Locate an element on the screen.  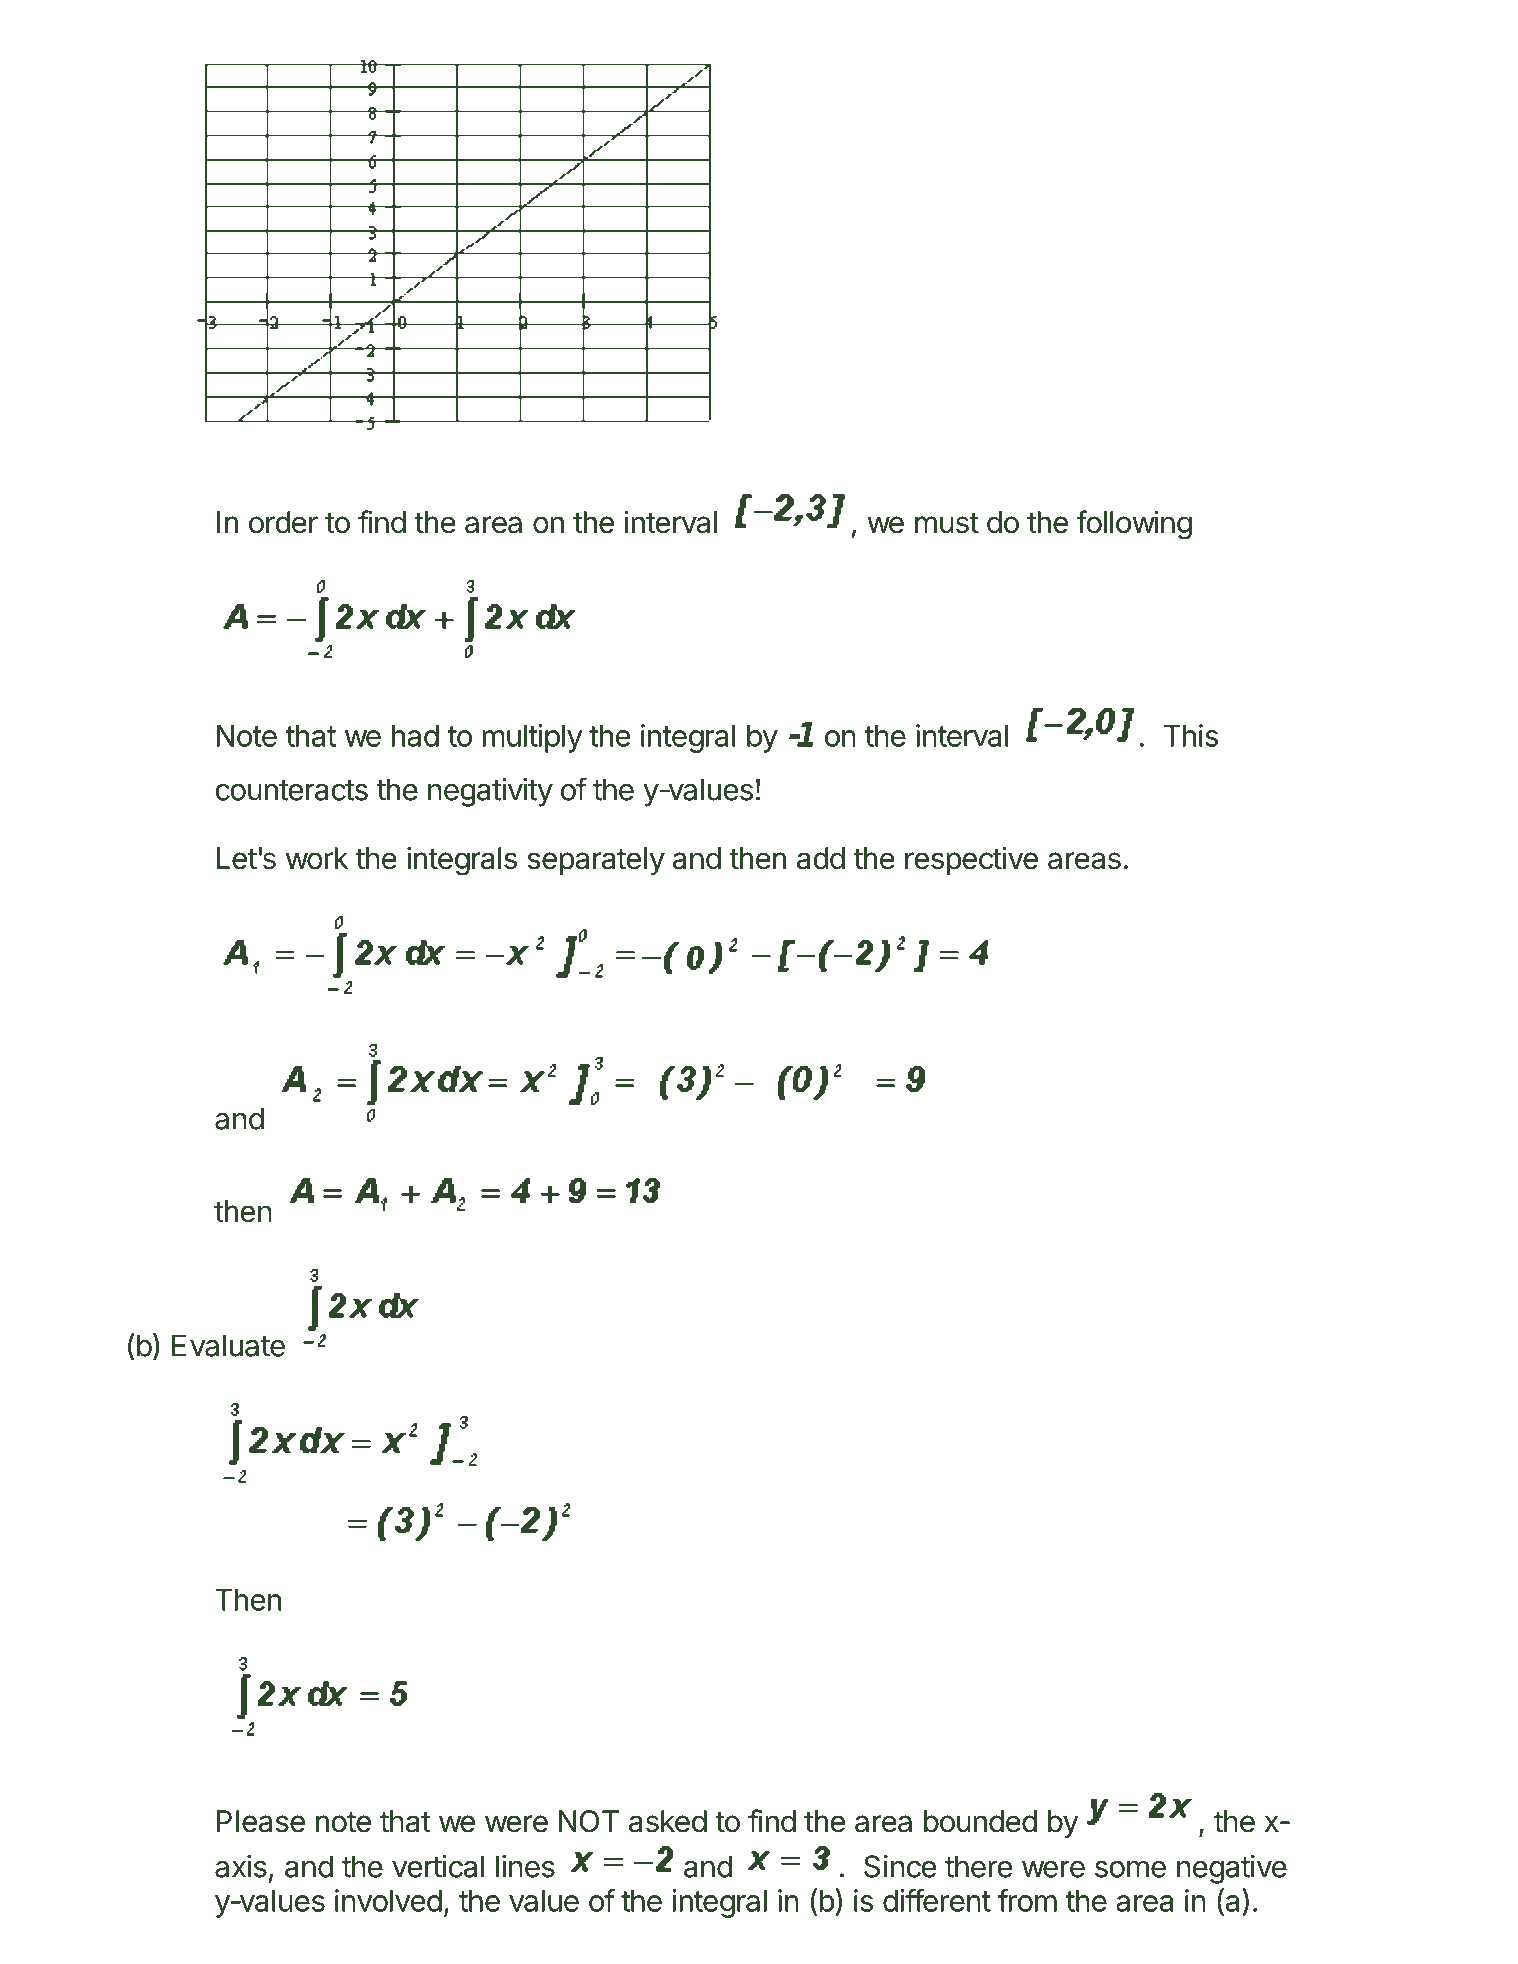
Evaluate is located at coordinates (228, 1345).
